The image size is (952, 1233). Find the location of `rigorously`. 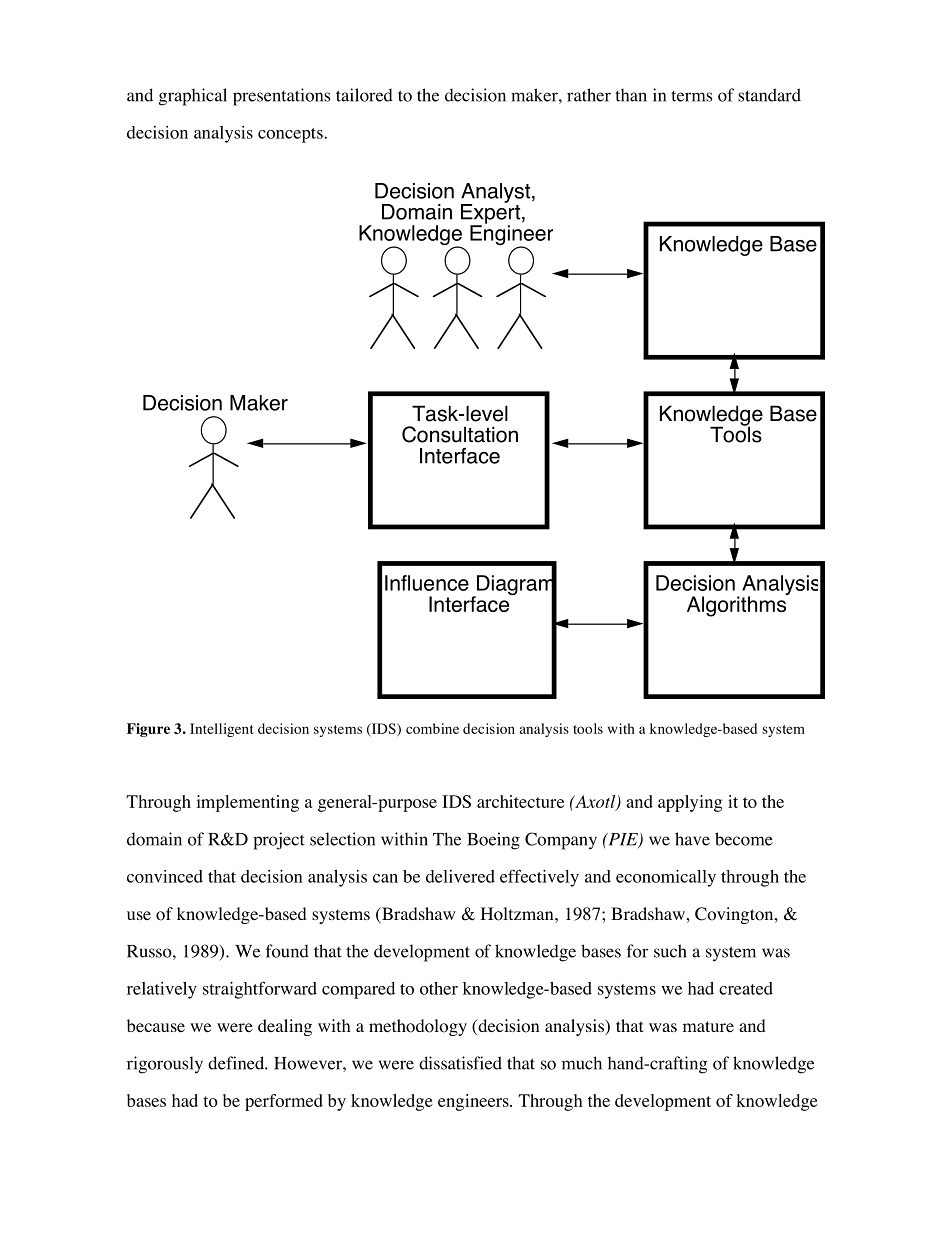

rigorously is located at coordinates (165, 1065).
